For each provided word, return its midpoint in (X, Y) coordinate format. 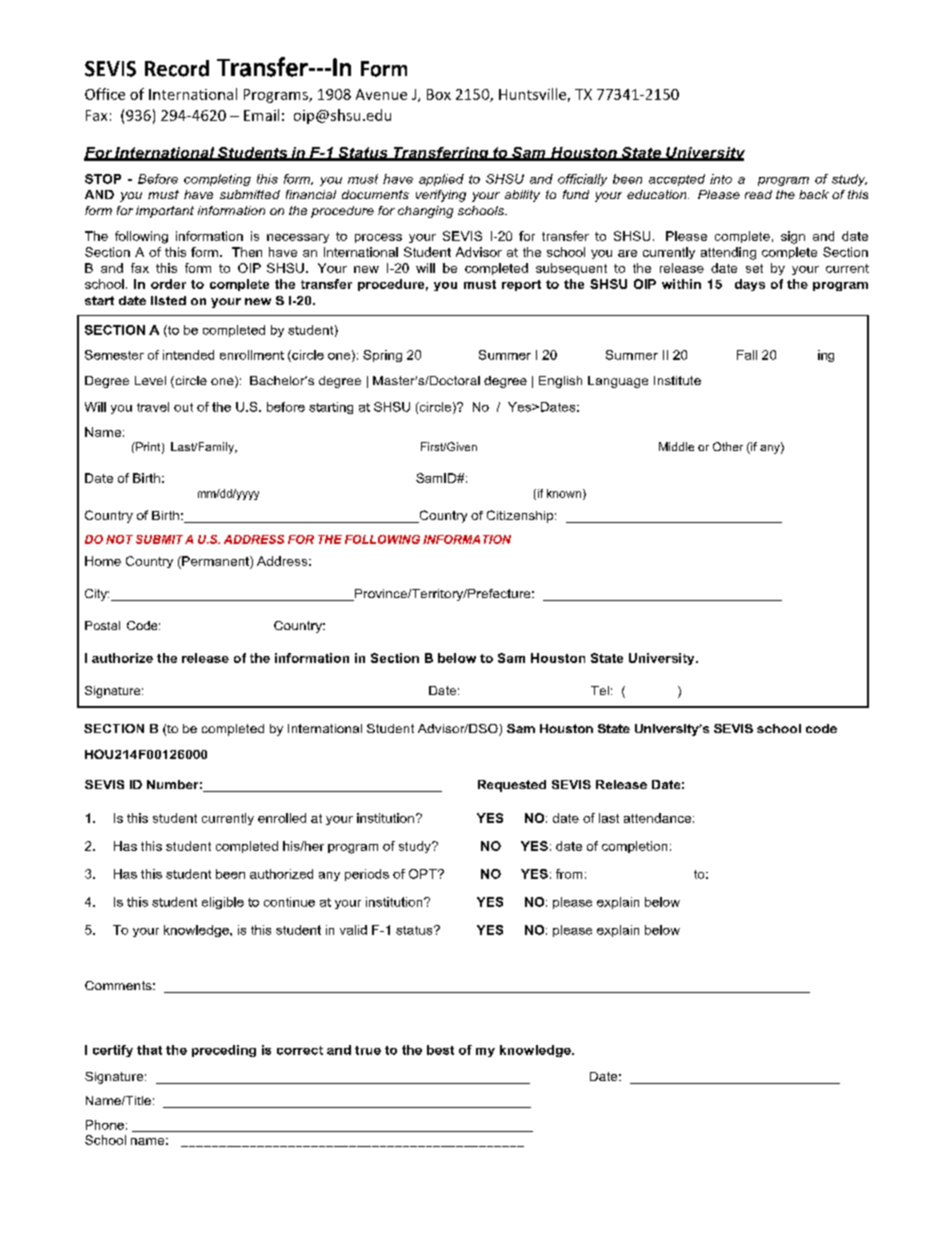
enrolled (282, 818)
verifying (441, 196)
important (165, 212)
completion (634, 847)
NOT (119, 539)
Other (728, 446)
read (758, 194)
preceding (224, 1051)
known (564, 493)
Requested (512, 786)
